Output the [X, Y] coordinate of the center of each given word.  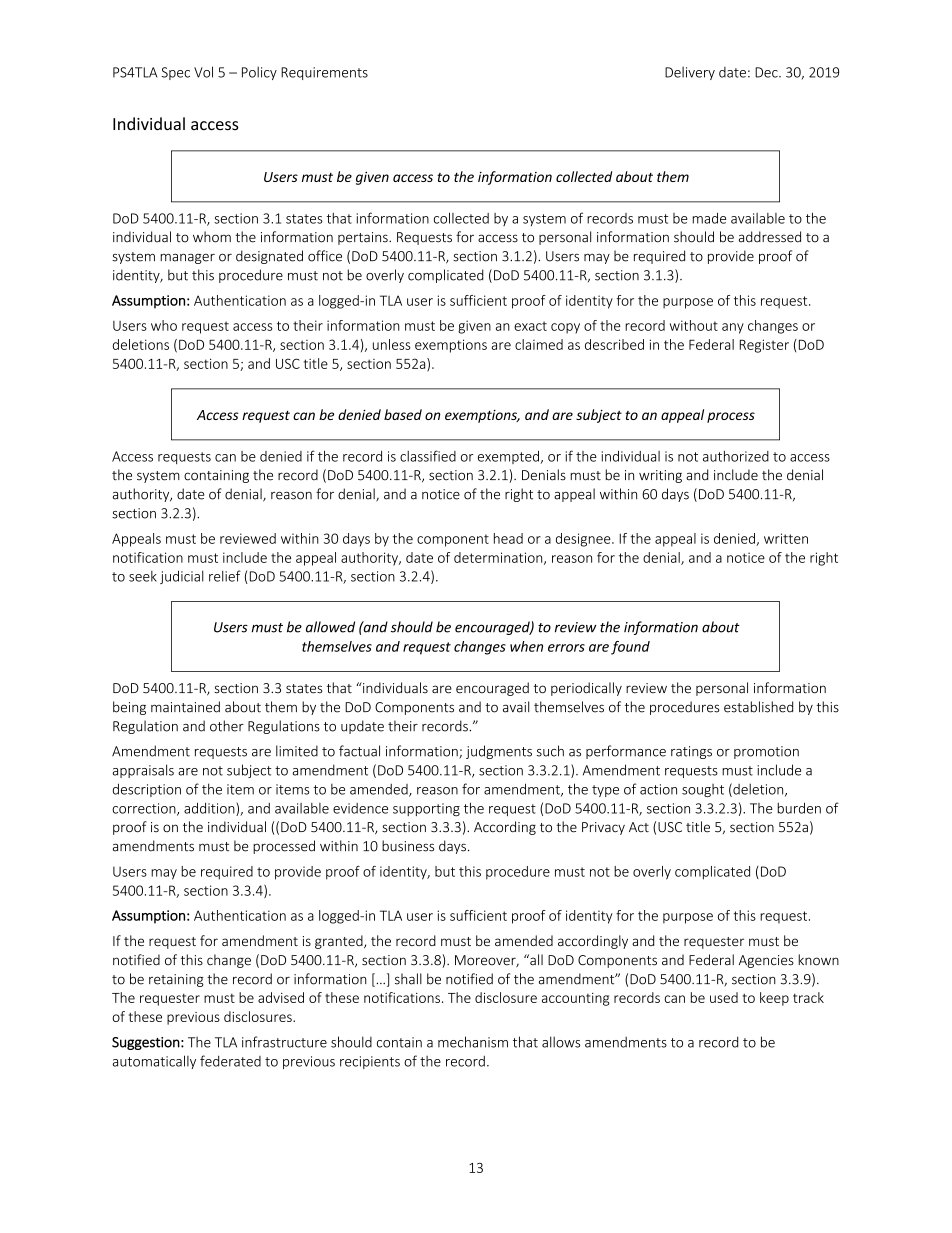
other [227, 726]
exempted [508, 457]
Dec [767, 72]
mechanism [473, 1042]
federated [230, 1061]
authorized [736, 456]
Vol [203, 72]
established [758, 707]
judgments [499, 752]
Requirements [324, 73]
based [403, 414]
